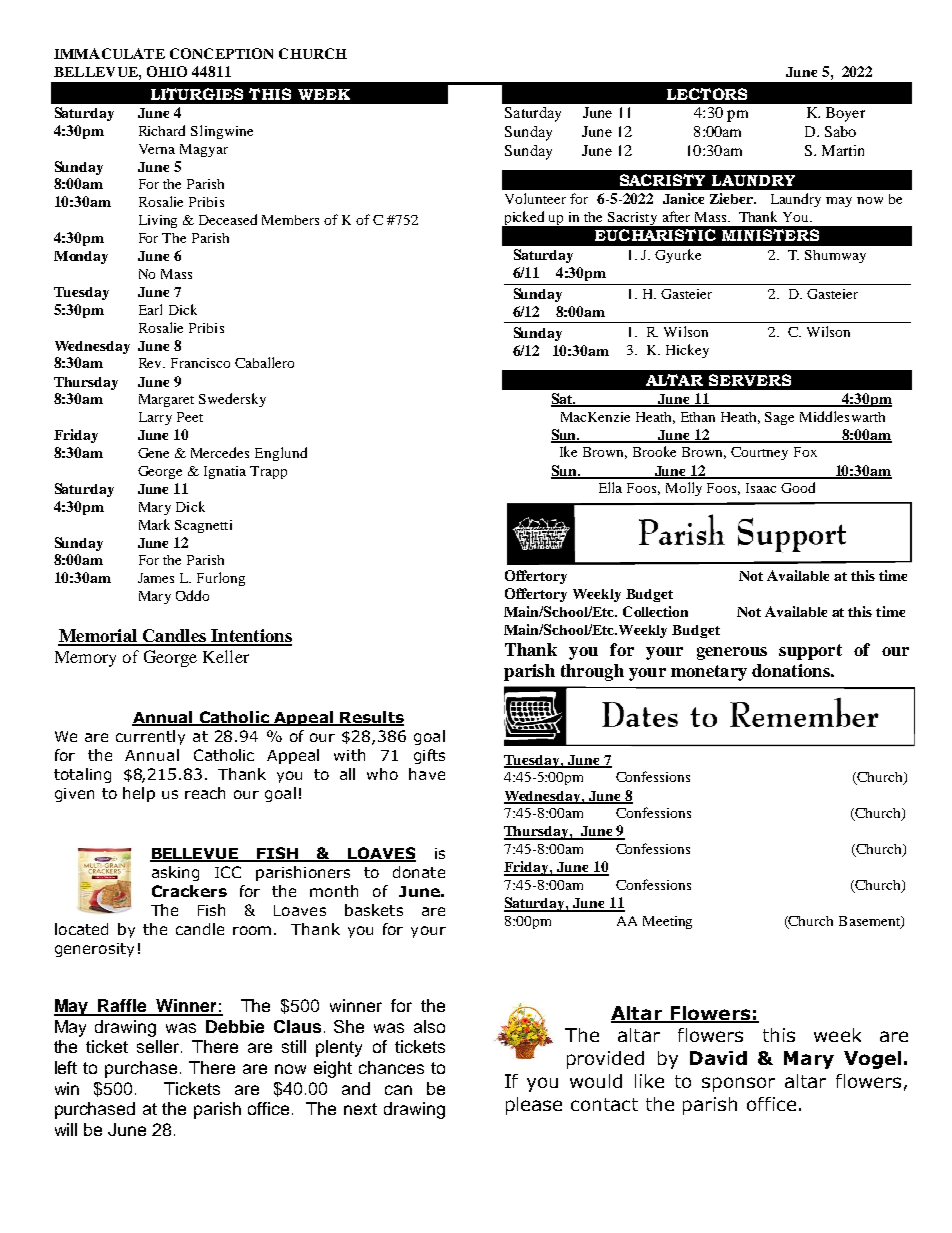  I want to click on Earl, so click(150, 309).
